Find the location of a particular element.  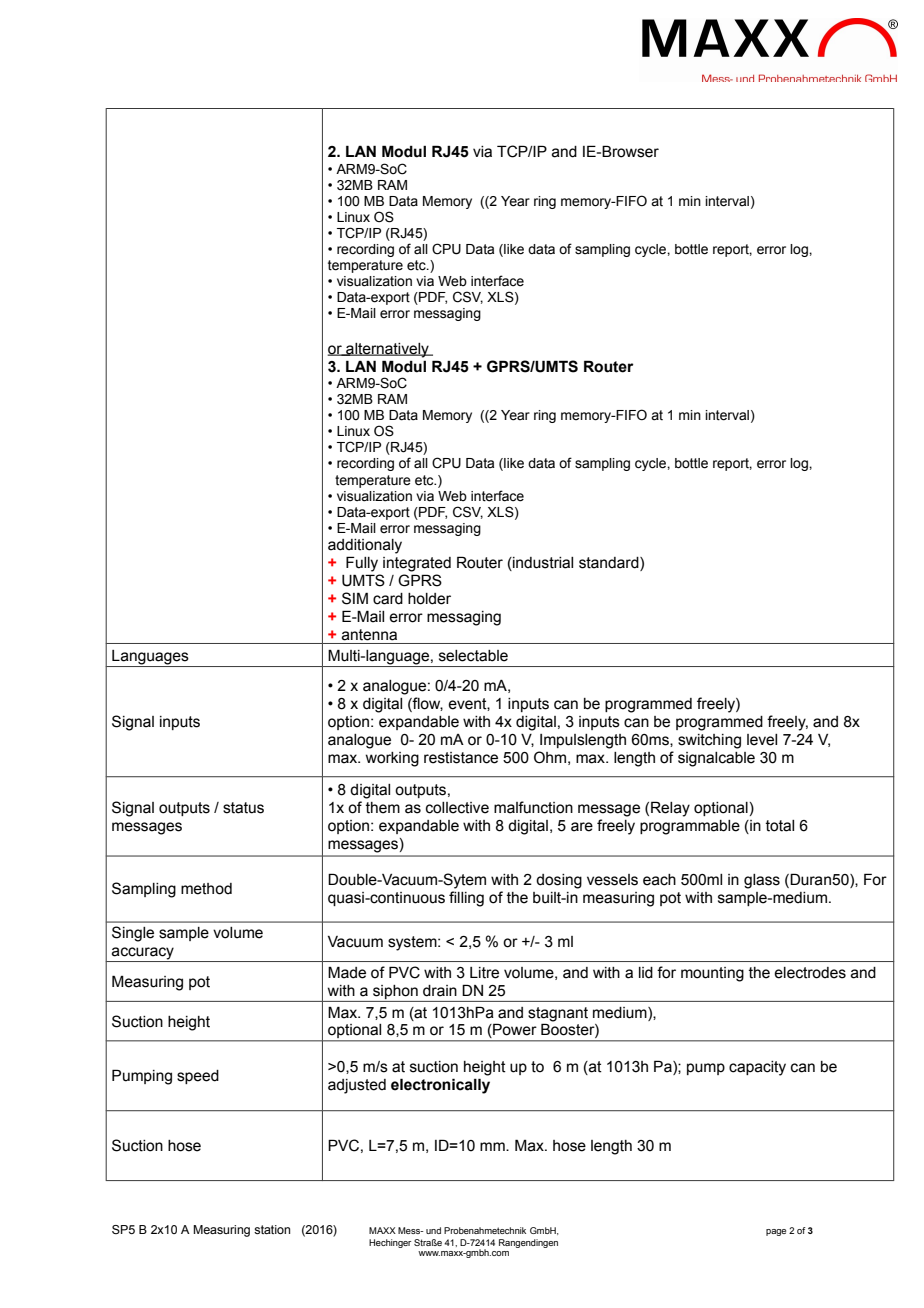

holder is located at coordinates (429, 599).
